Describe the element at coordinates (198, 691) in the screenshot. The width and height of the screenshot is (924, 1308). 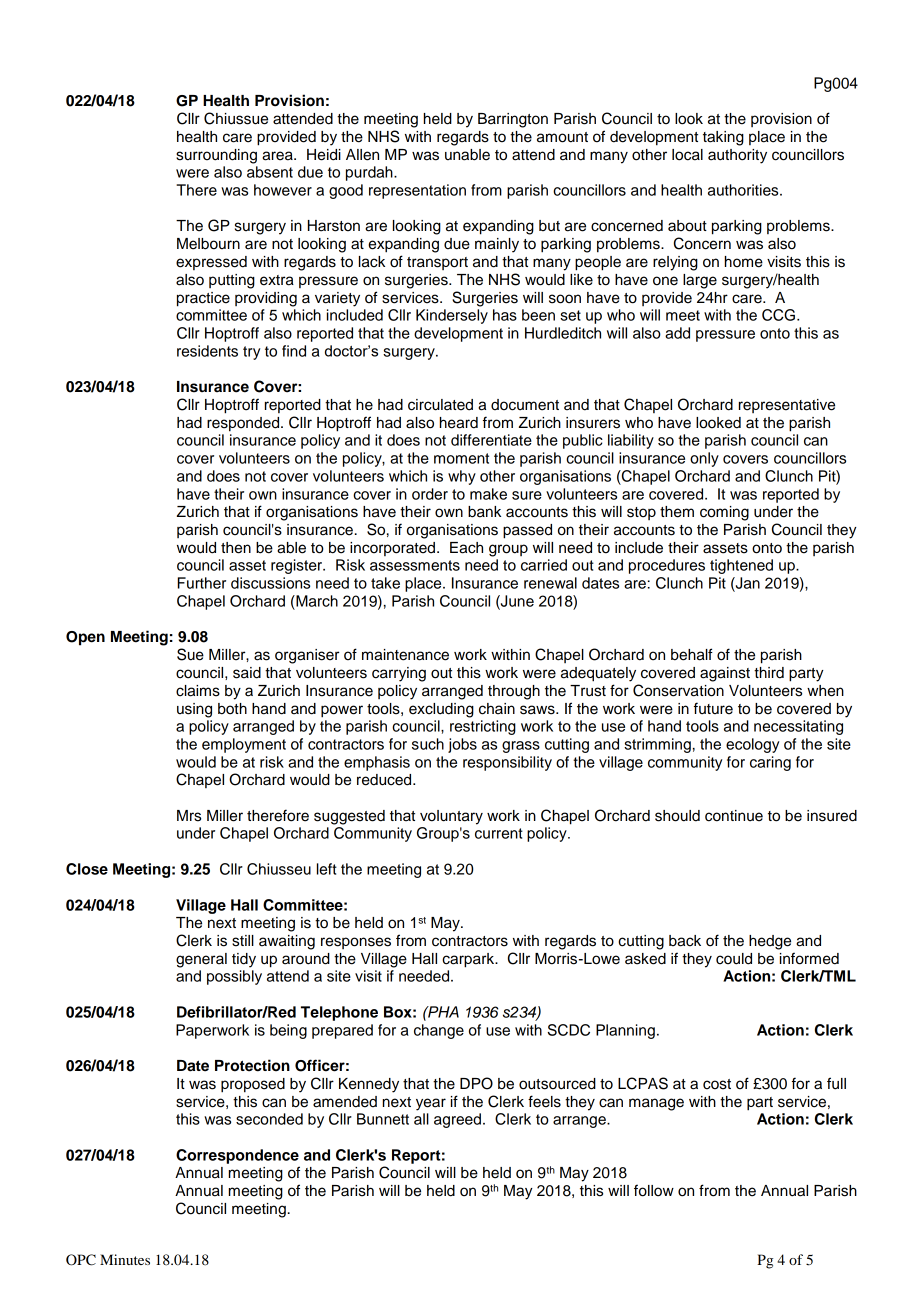
I see `claims` at that location.
